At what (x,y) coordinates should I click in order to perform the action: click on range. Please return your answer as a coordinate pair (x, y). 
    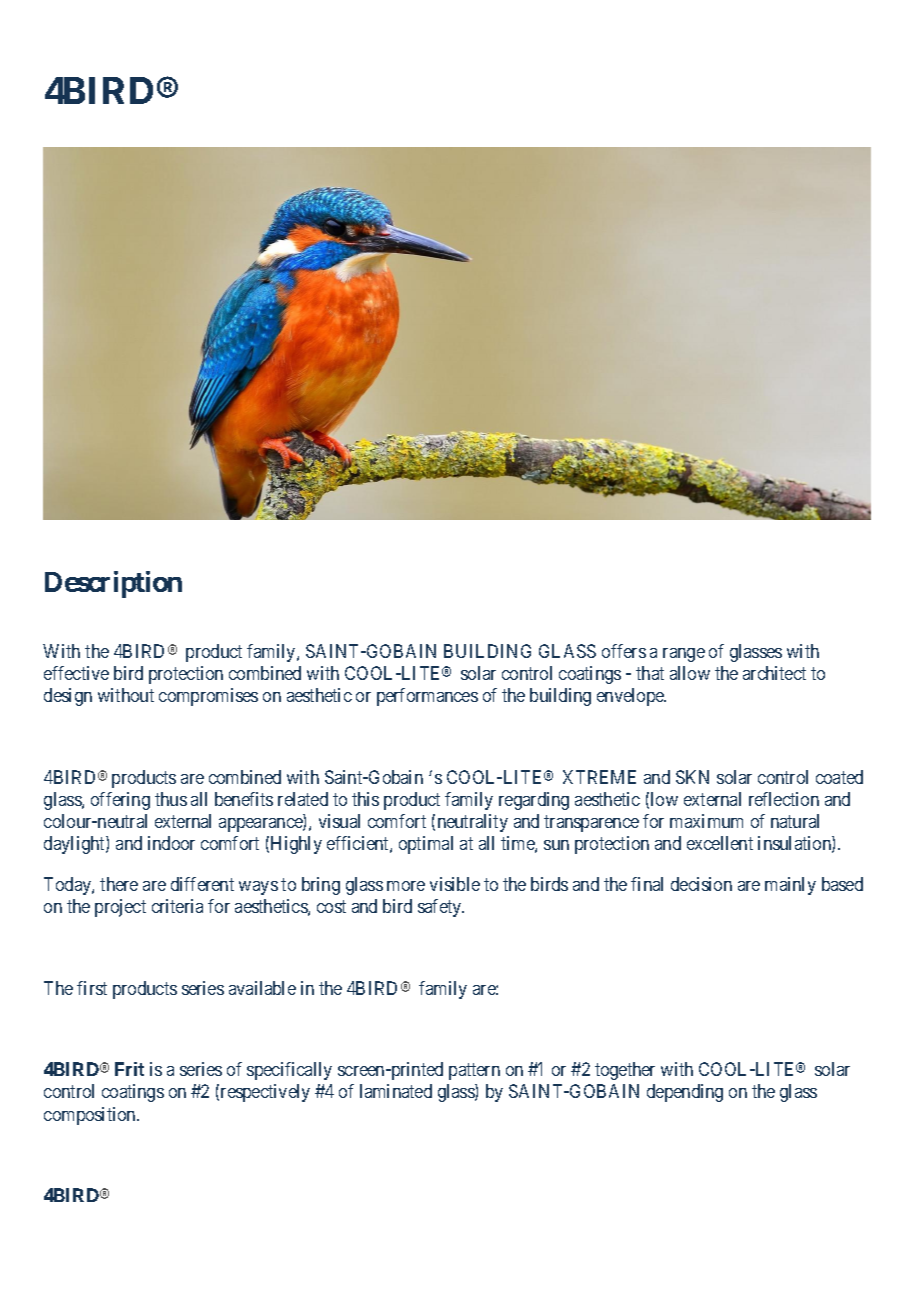
    Looking at the image, I should click on (684, 655).
